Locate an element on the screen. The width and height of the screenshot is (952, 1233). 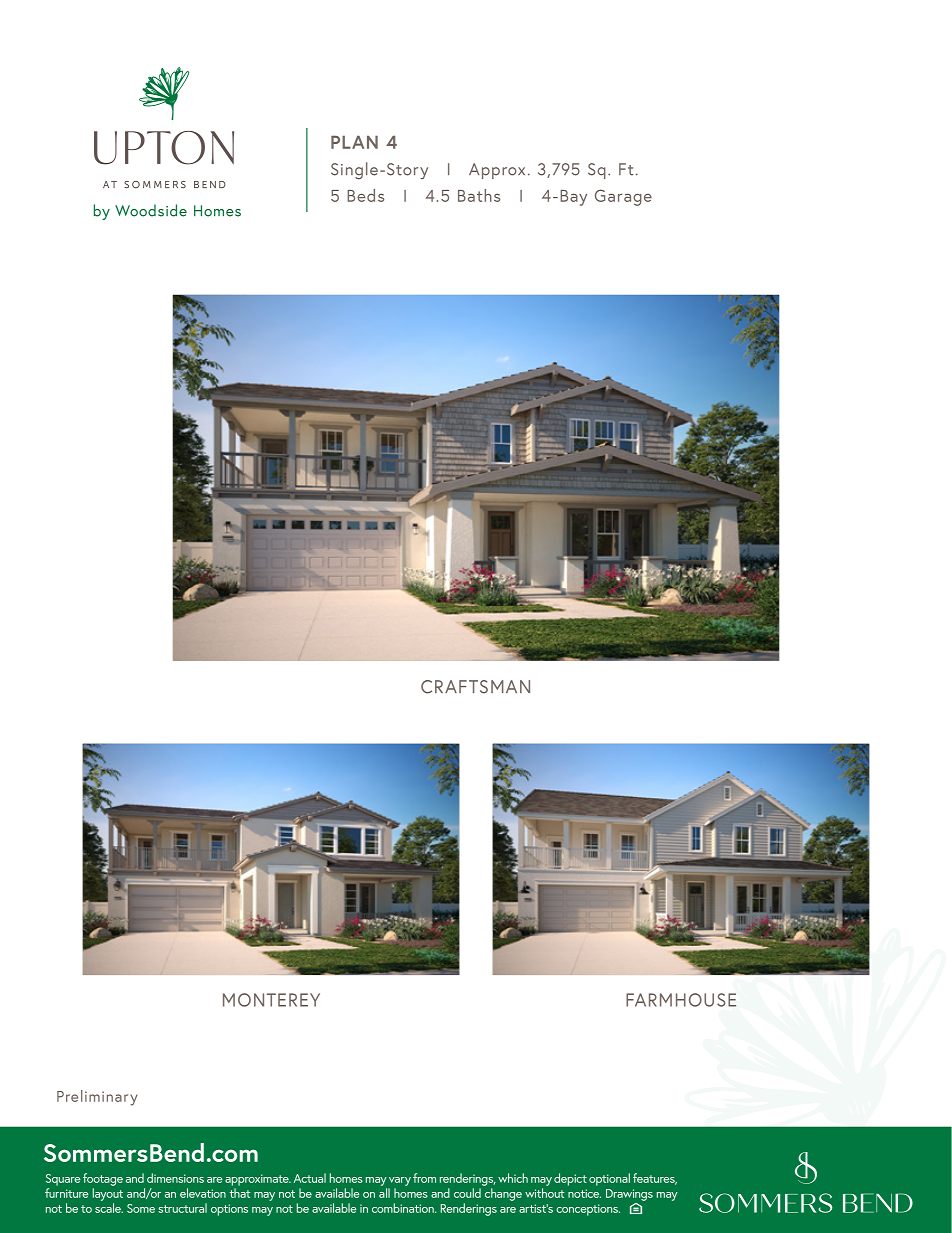
Garage is located at coordinates (623, 197).
